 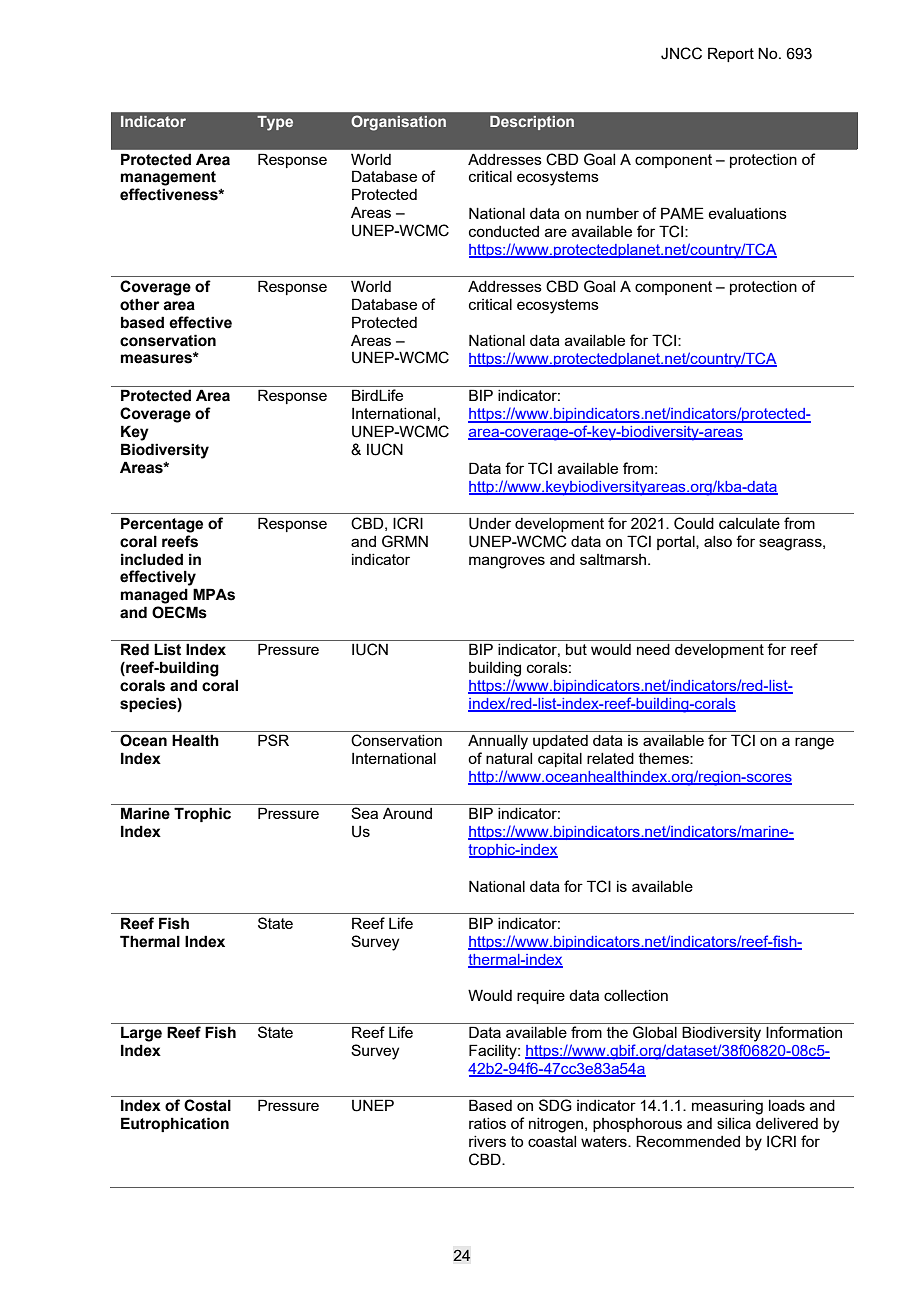 What do you see at coordinates (749, 523) in the document?
I see `calculate` at bounding box center [749, 523].
